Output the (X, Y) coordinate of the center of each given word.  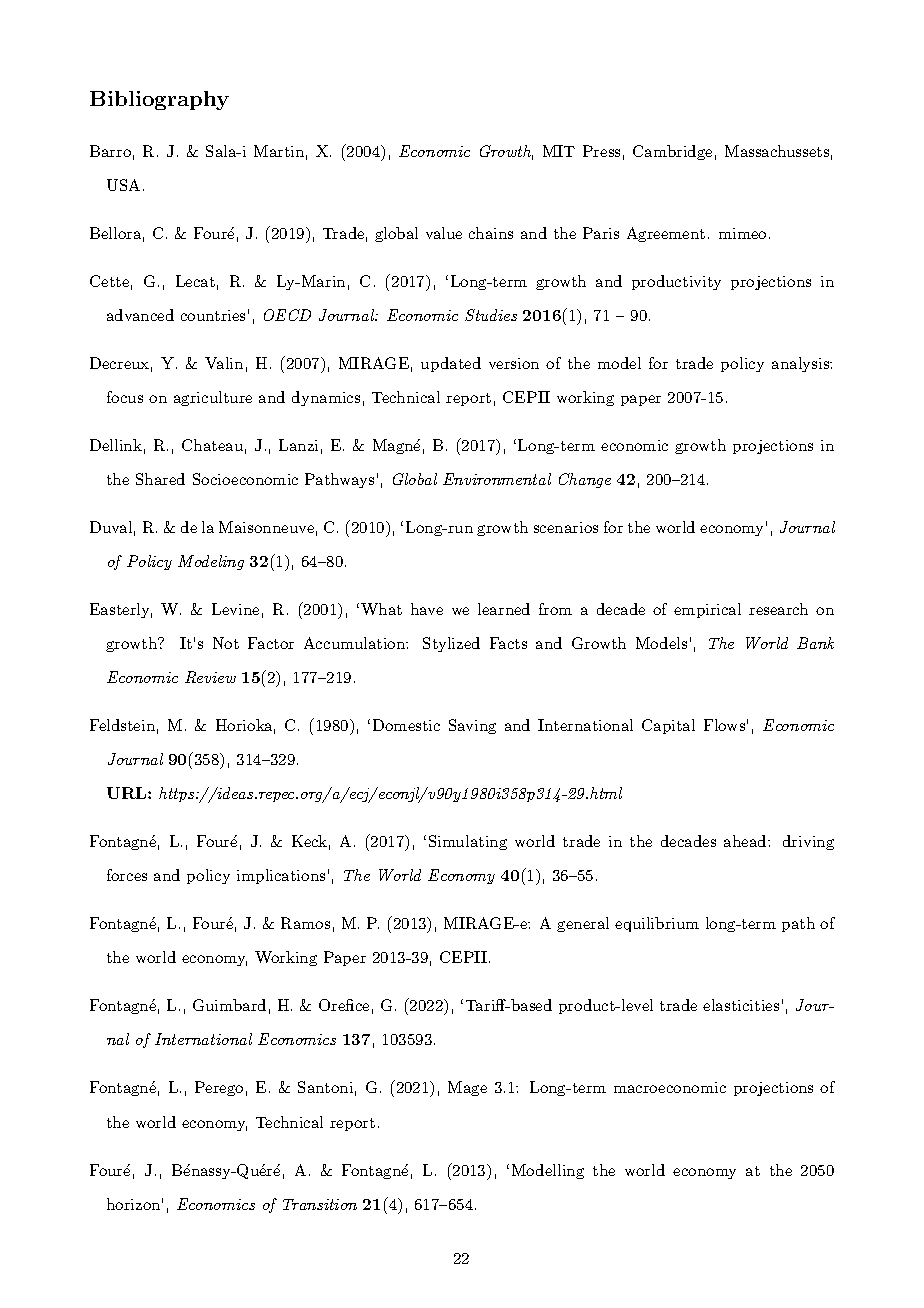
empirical (707, 610)
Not (226, 643)
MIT (559, 151)
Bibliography (159, 100)
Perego (219, 1088)
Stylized (451, 644)
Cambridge (672, 152)
